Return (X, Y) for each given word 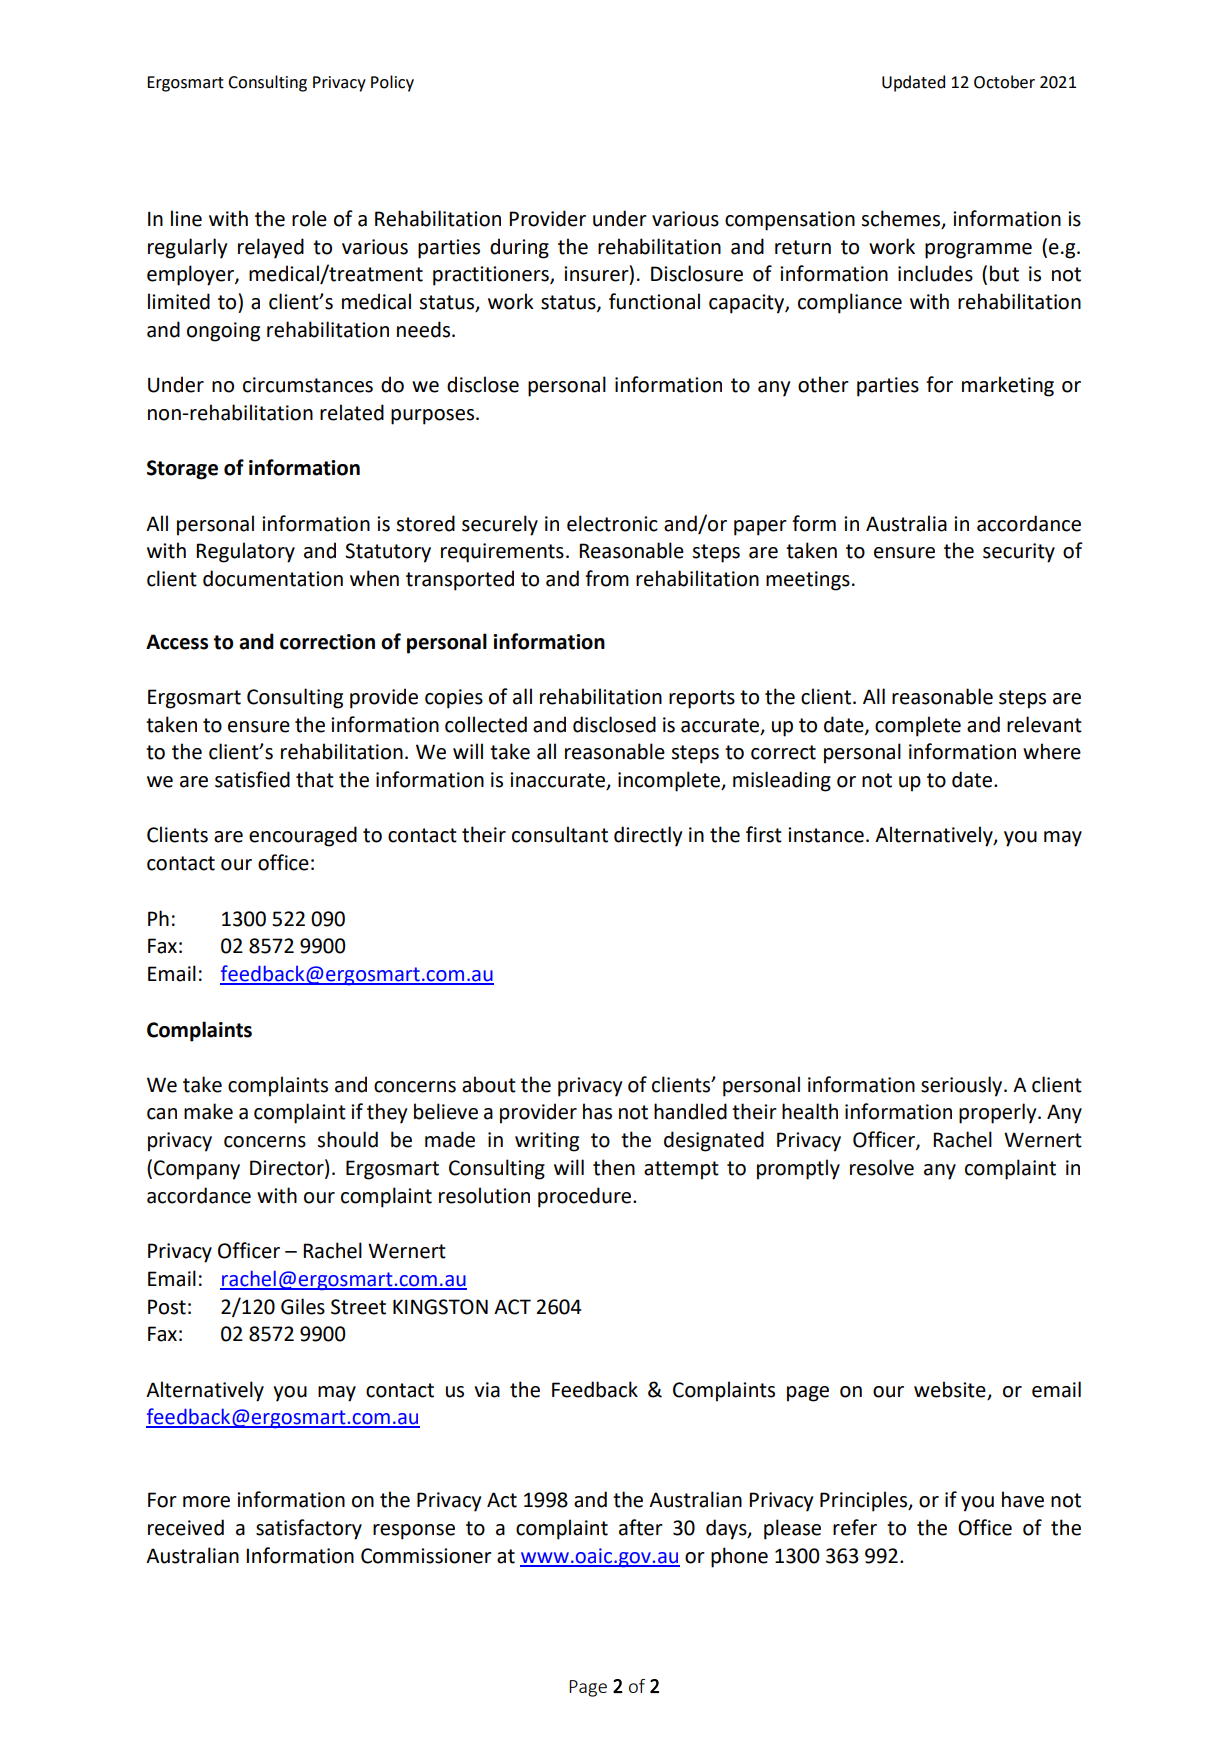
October (1004, 82)
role (309, 218)
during (519, 248)
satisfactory (309, 1529)
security (1019, 553)
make (208, 1111)
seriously (963, 1086)
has (597, 1111)
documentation (273, 578)
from (607, 578)
